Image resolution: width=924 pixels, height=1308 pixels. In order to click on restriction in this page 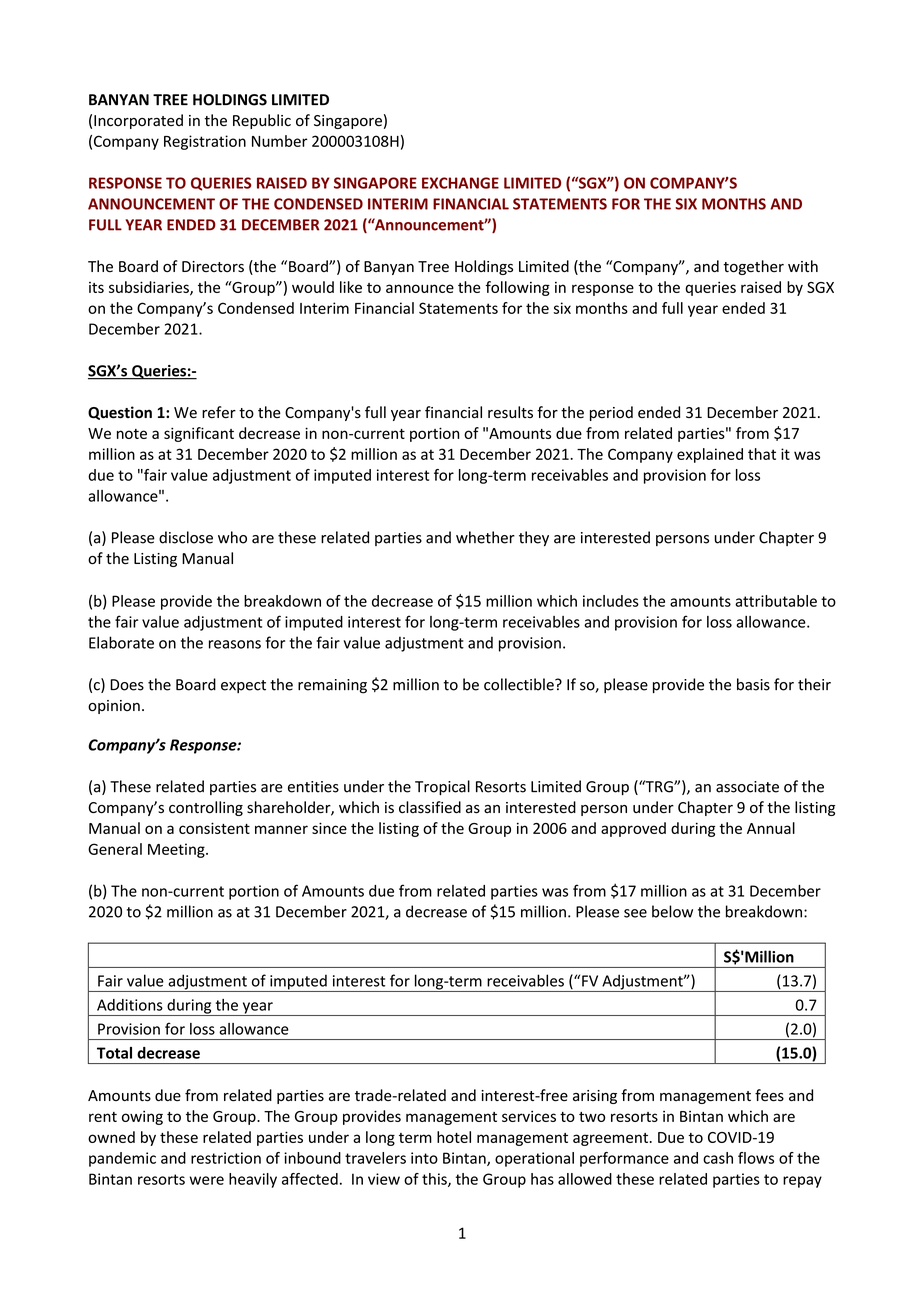, I will do `click(226, 1158)`.
